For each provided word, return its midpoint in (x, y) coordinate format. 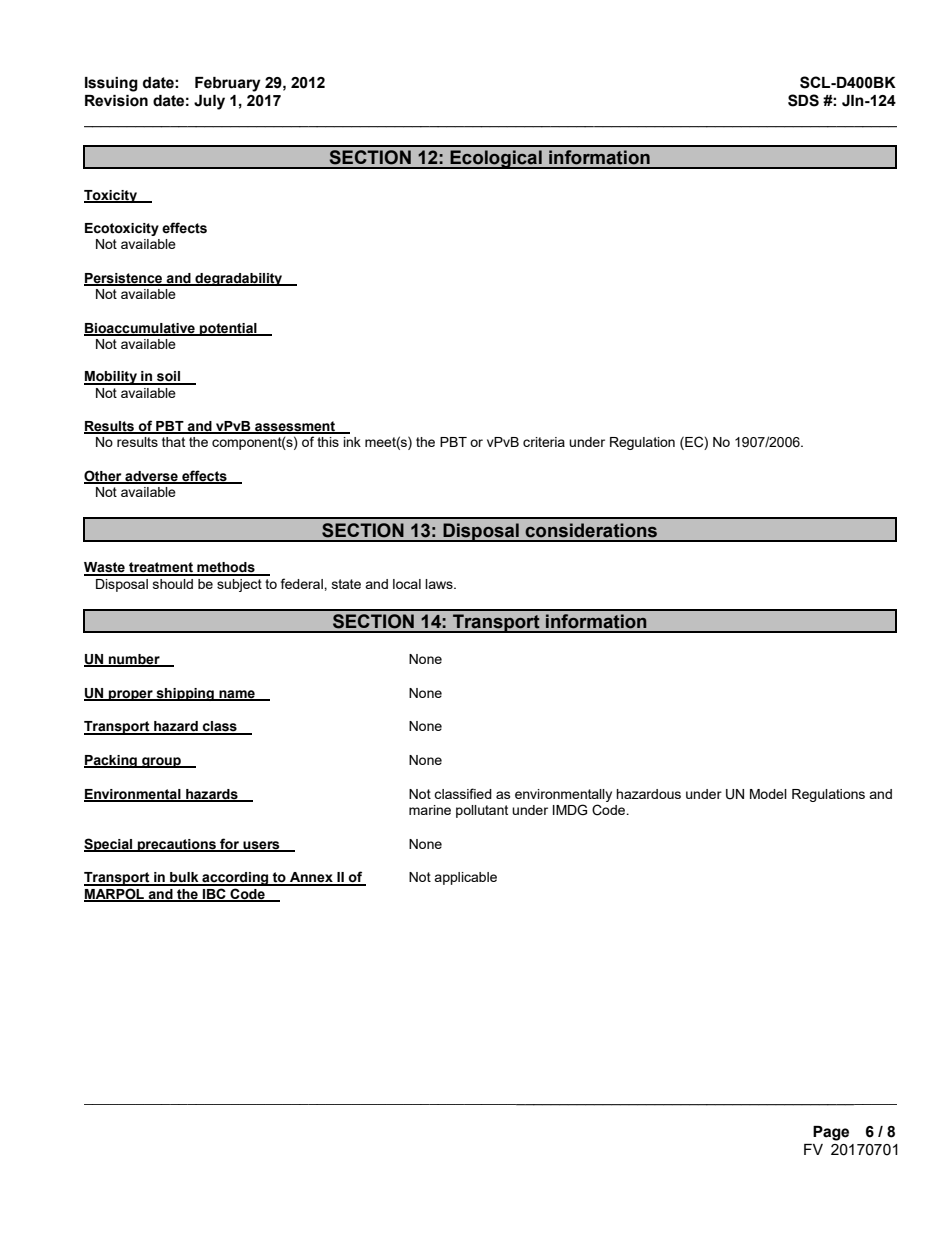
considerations (591, 530)
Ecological (496, 159)
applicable (465, 878)
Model (768, 794)
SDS (803, 100)
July (209, 102)
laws (440, 584)
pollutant (482, 811)
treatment (161, 568)
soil (169, 377)
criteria (544, 442)
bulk (184, 878)
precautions (177, 845)
